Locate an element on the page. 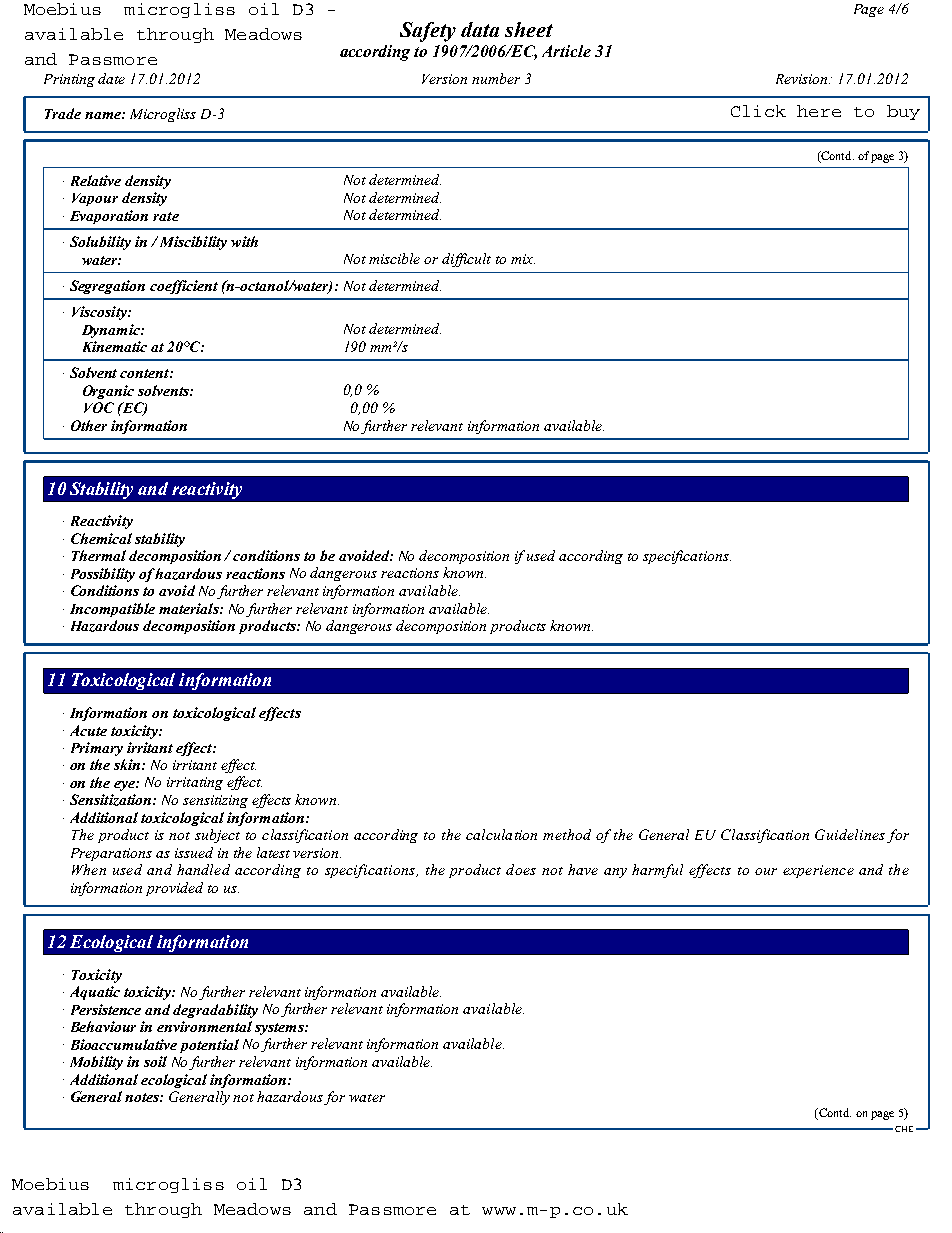 The width and height of the document is (952, 1233). systems is located at coordinates (280, 1029).
